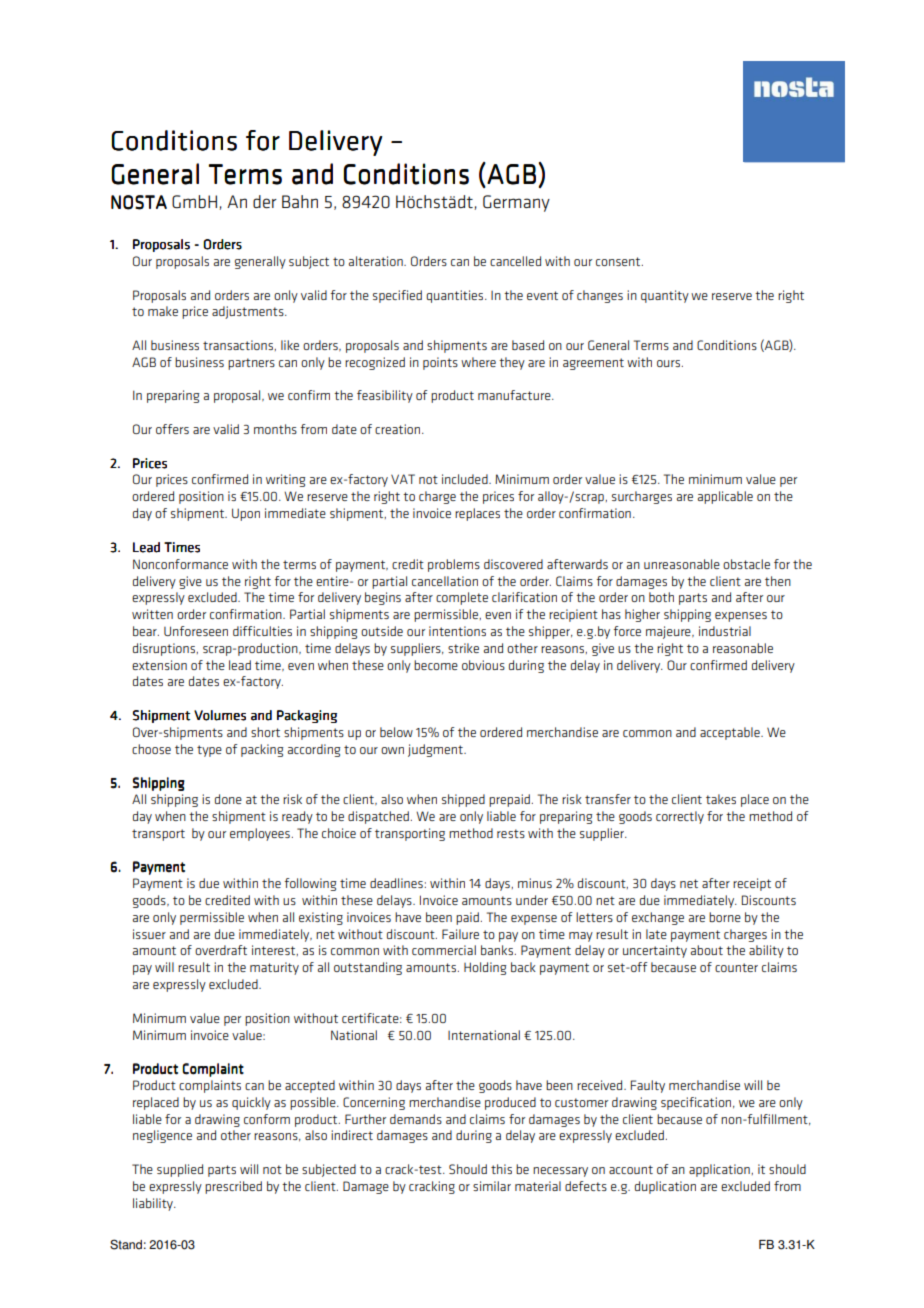 Image resolution: width=924 pixels, height=1308 pixels. What do you see at coordinates (516, 203) in the screenshot?
I see `Germany` at bounding box center [516, 203].
